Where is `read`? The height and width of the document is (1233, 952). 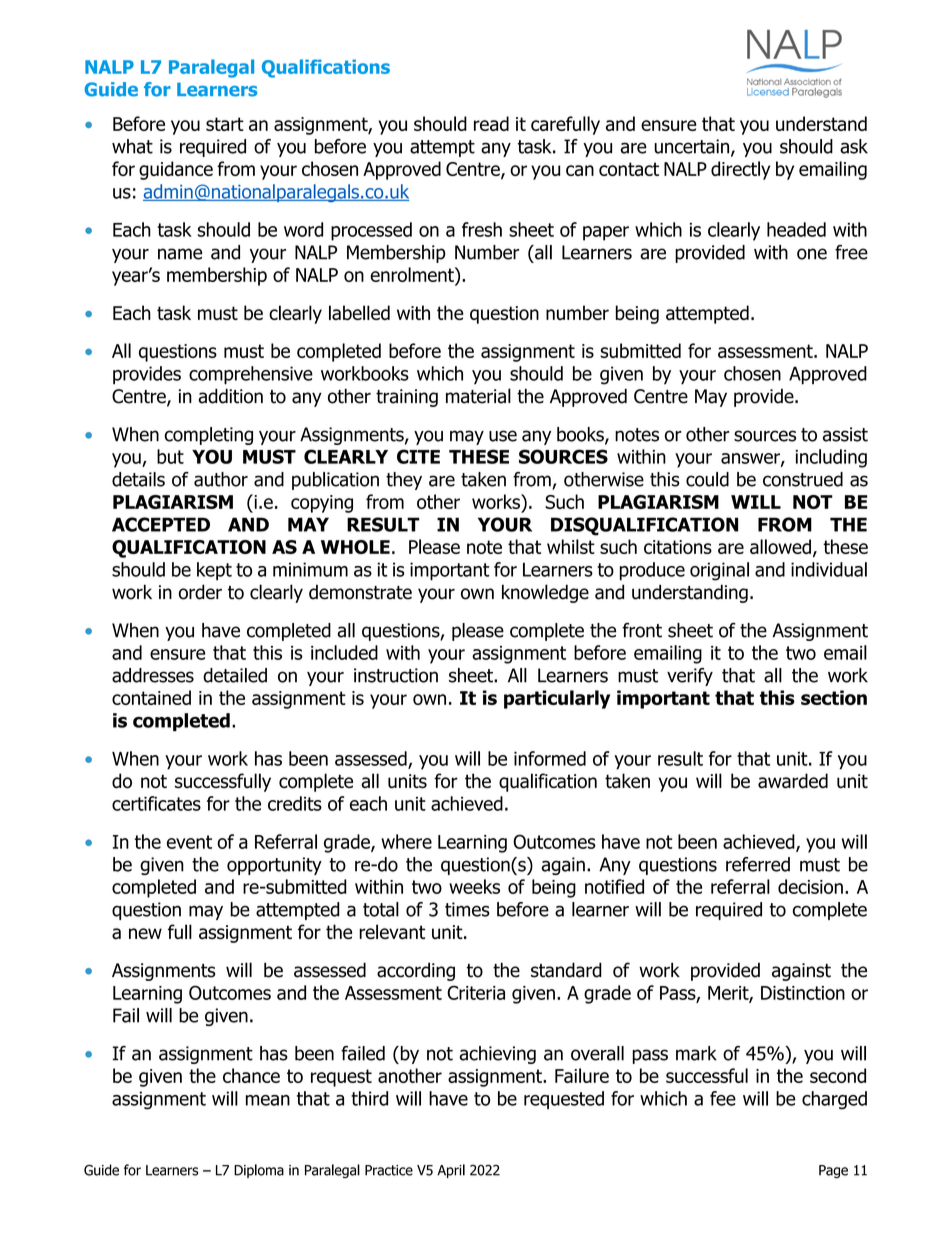
read is located at coordinates (491, 123).
